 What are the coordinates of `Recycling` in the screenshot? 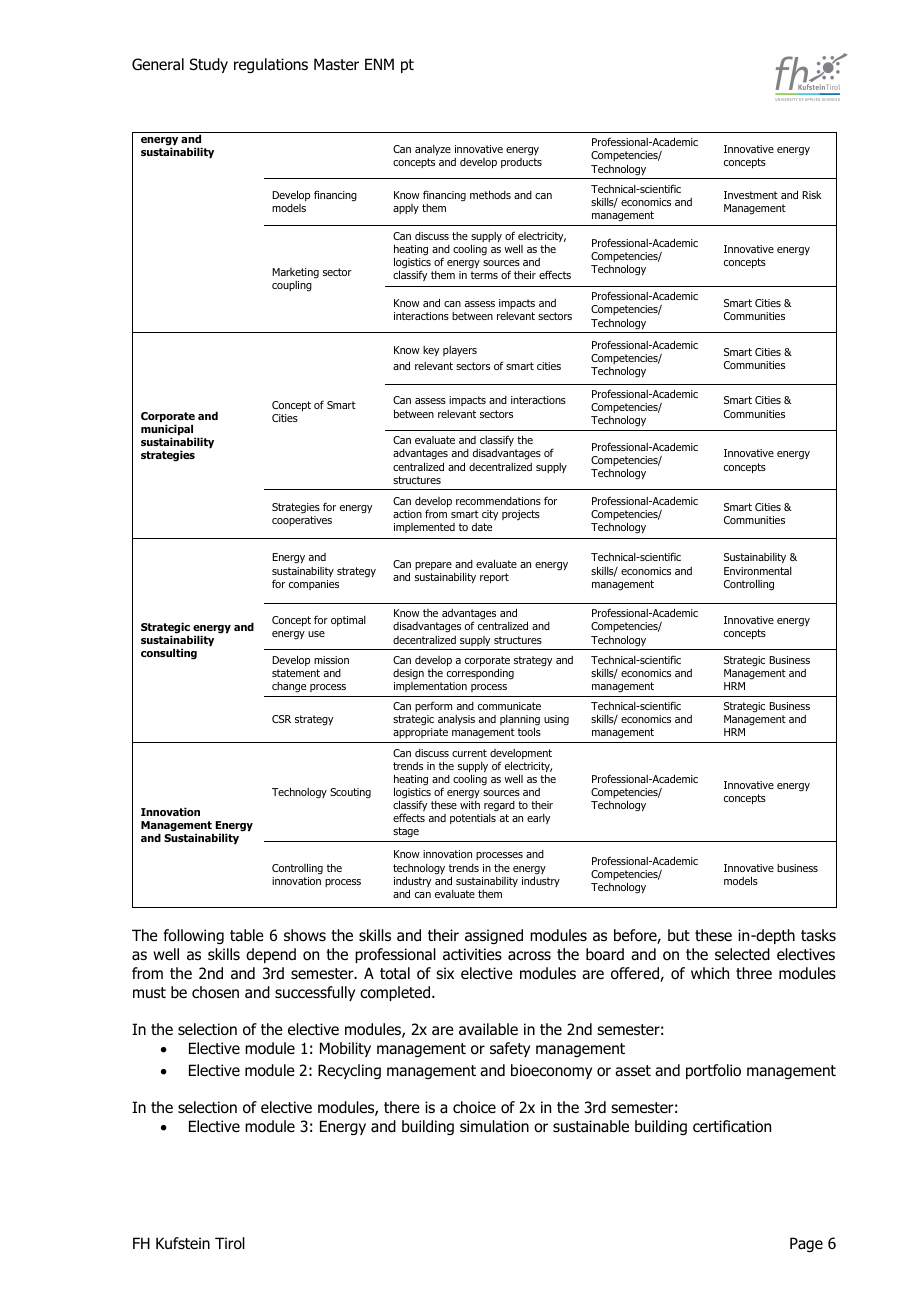 It's located at (349, 1071).
